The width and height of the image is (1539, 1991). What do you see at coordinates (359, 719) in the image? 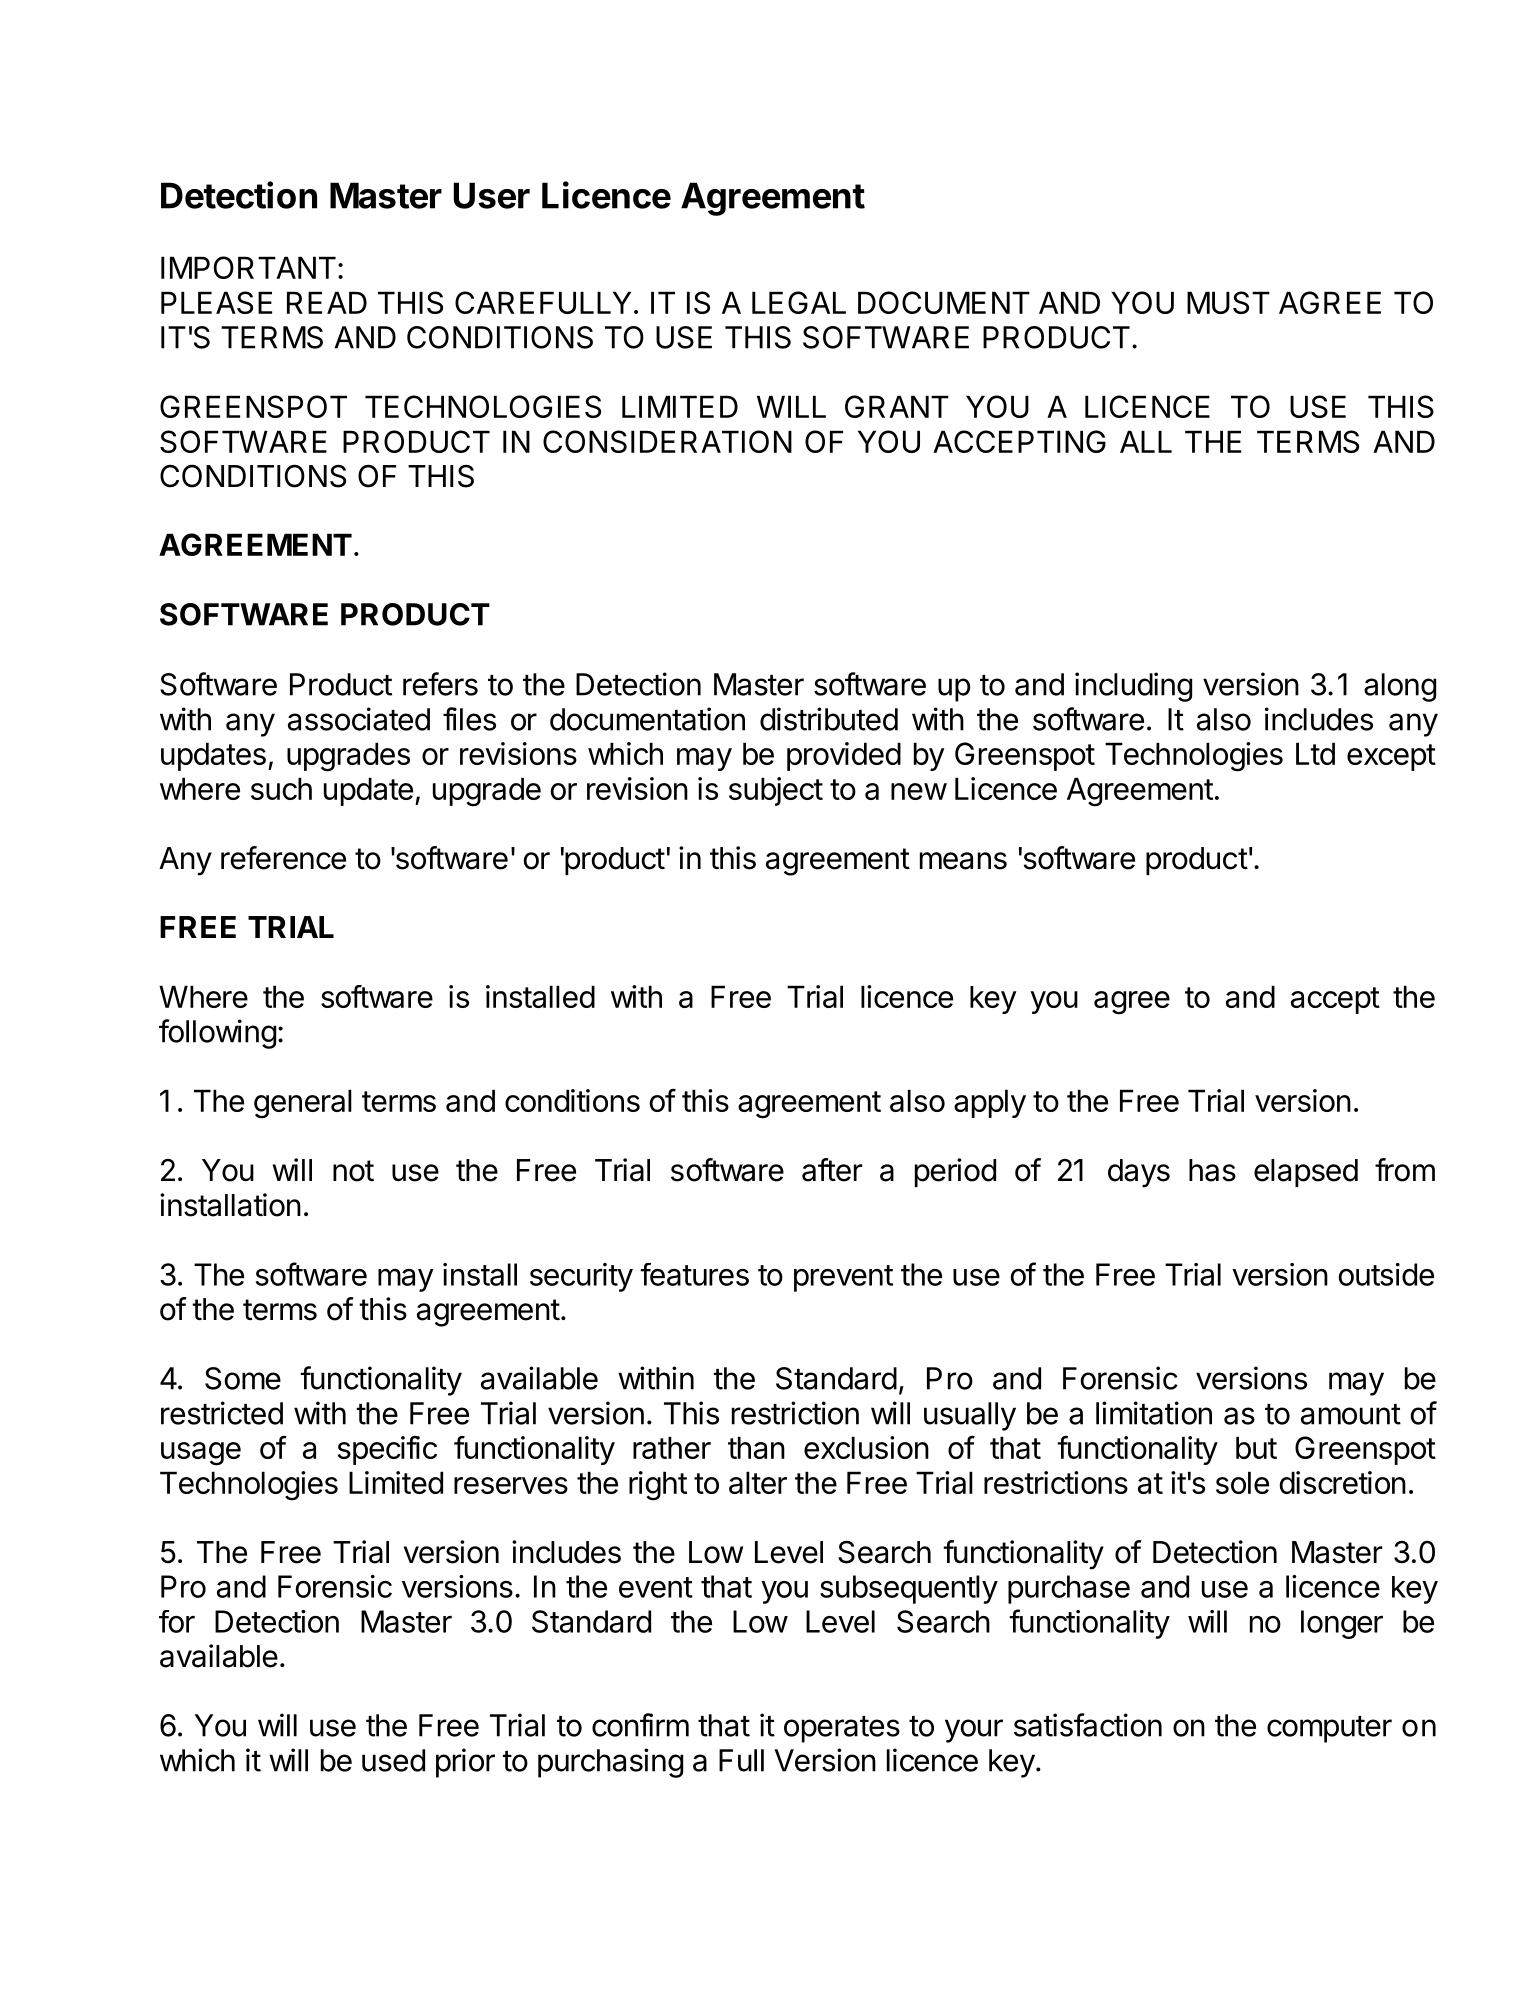
I see `associated` at bounding box center [359, 719].
